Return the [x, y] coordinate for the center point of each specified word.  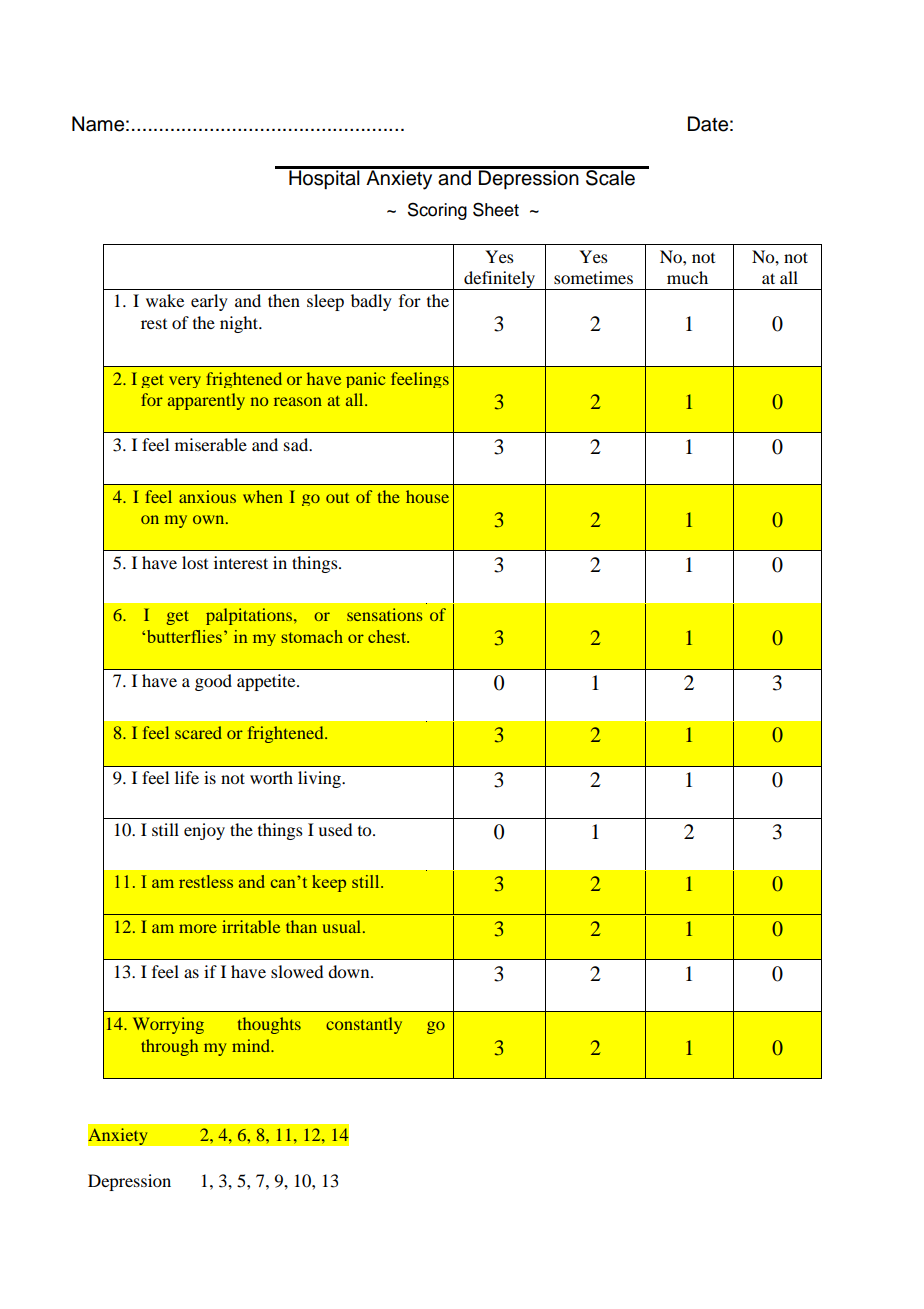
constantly [364, 1025]
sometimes [593, 277]
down [350, 971]
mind [252, 1045]
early [209, 302]
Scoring [437, 211]
